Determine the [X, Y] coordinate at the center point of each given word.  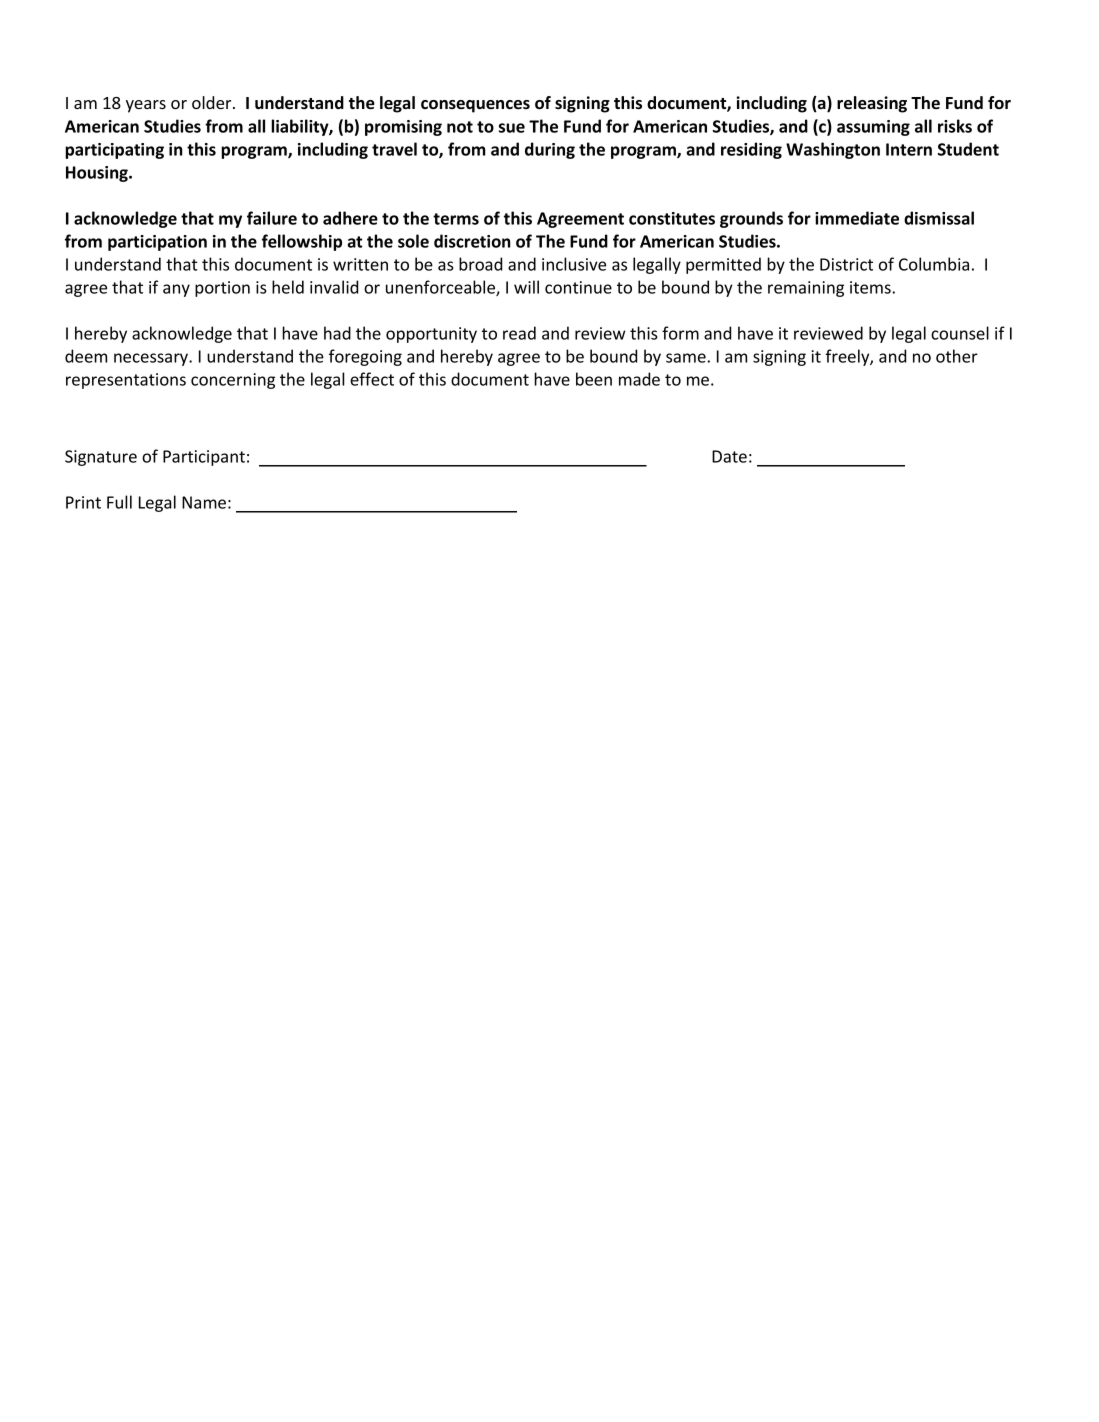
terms [456, 219]
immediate [857, 218]
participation [157, 243]
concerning [233, 381]
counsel [960, 333]
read [519, 333]
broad [480, 264]
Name [204, 502]
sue [512, 128]
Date [729, 456]
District [846, 264]
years [146, 106]
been [594, 379]
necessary [152, 359]
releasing [872, 104]
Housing [98, 174]
